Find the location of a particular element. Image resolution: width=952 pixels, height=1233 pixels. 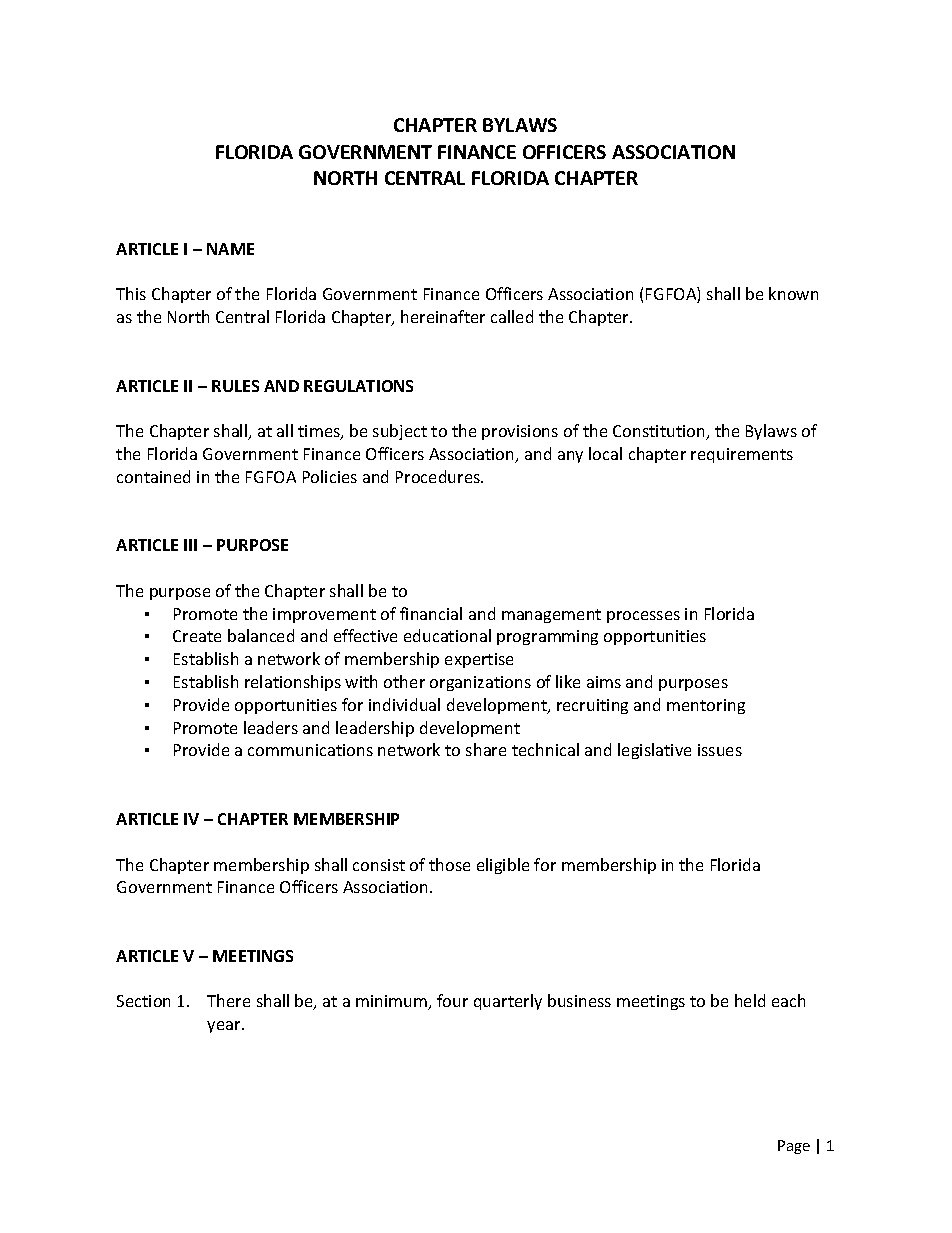

four is located at coordinates (452, 1000).
